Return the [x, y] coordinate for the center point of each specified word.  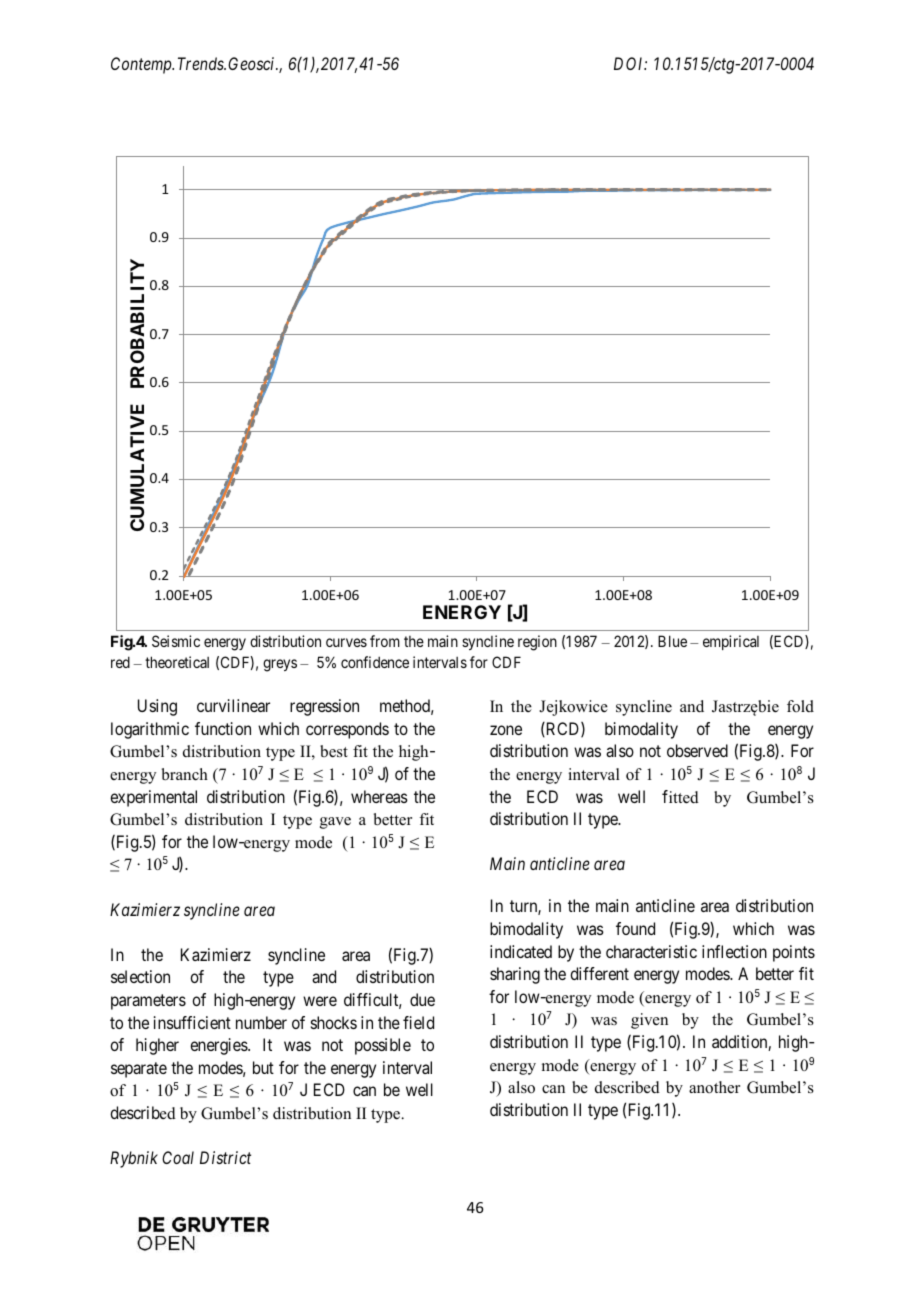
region [537, 643]
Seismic [176, 641]
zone [506, 730]
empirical [731, 642]
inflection [734, 951]
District [225, 1157]
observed [697, 750]
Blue [672, 641]
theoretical [177, 662]
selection [140, 976]
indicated [521, 951]
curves [346, 642]
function [223, 728]
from [385, 641]
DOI [630, 63]
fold [800, 706]
